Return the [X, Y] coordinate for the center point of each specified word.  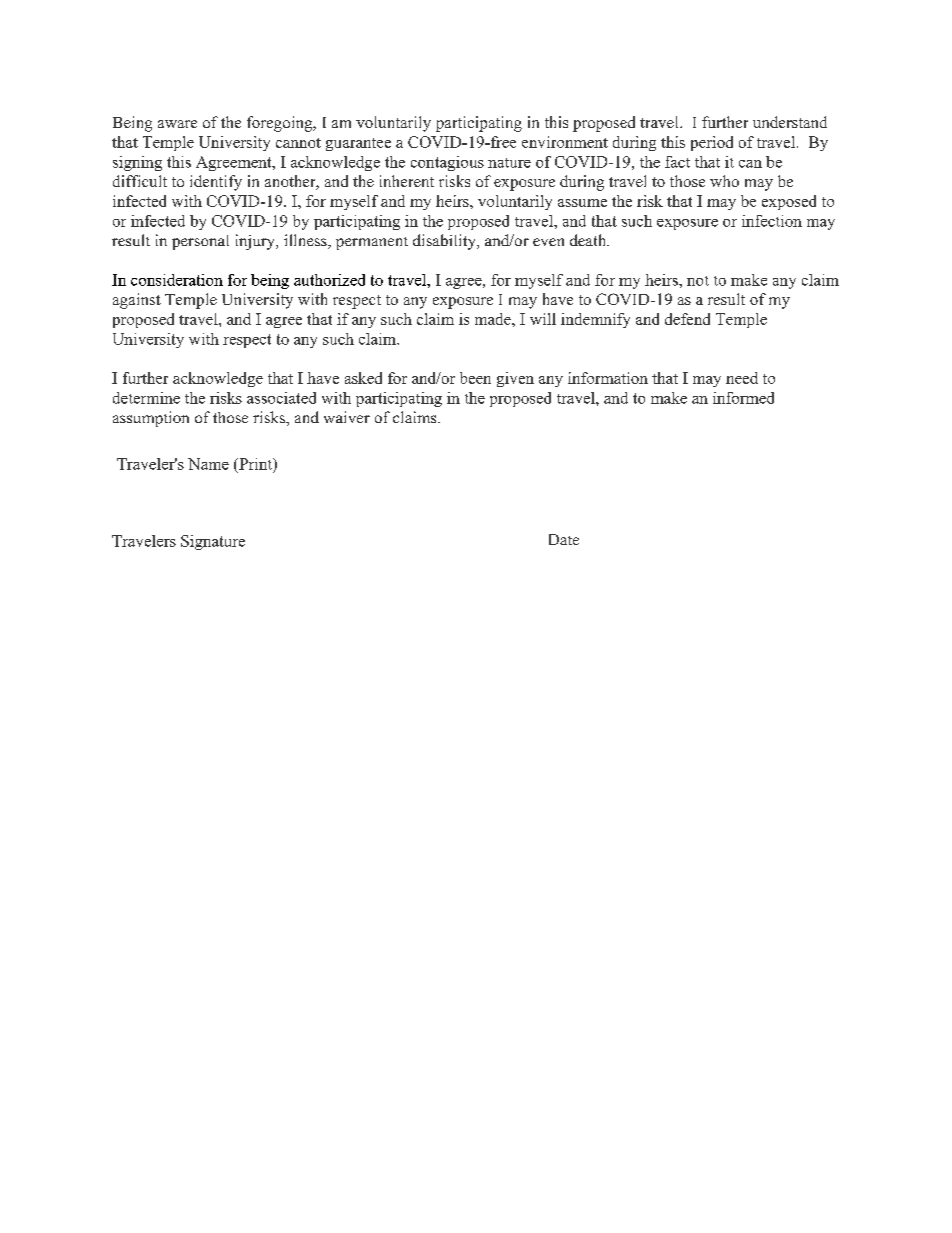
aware [177, 124]
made [494, 319]
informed [743, 398]
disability [445, 242]
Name [208, 464]
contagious [447, 163]
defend [687, 319]
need [742, 378]
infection [772, 221]
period [712, 143]
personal [200, 242]
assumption [151, 419]
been [475, 378]
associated [281, 398]
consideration [177, 280]
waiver [347, 417]
